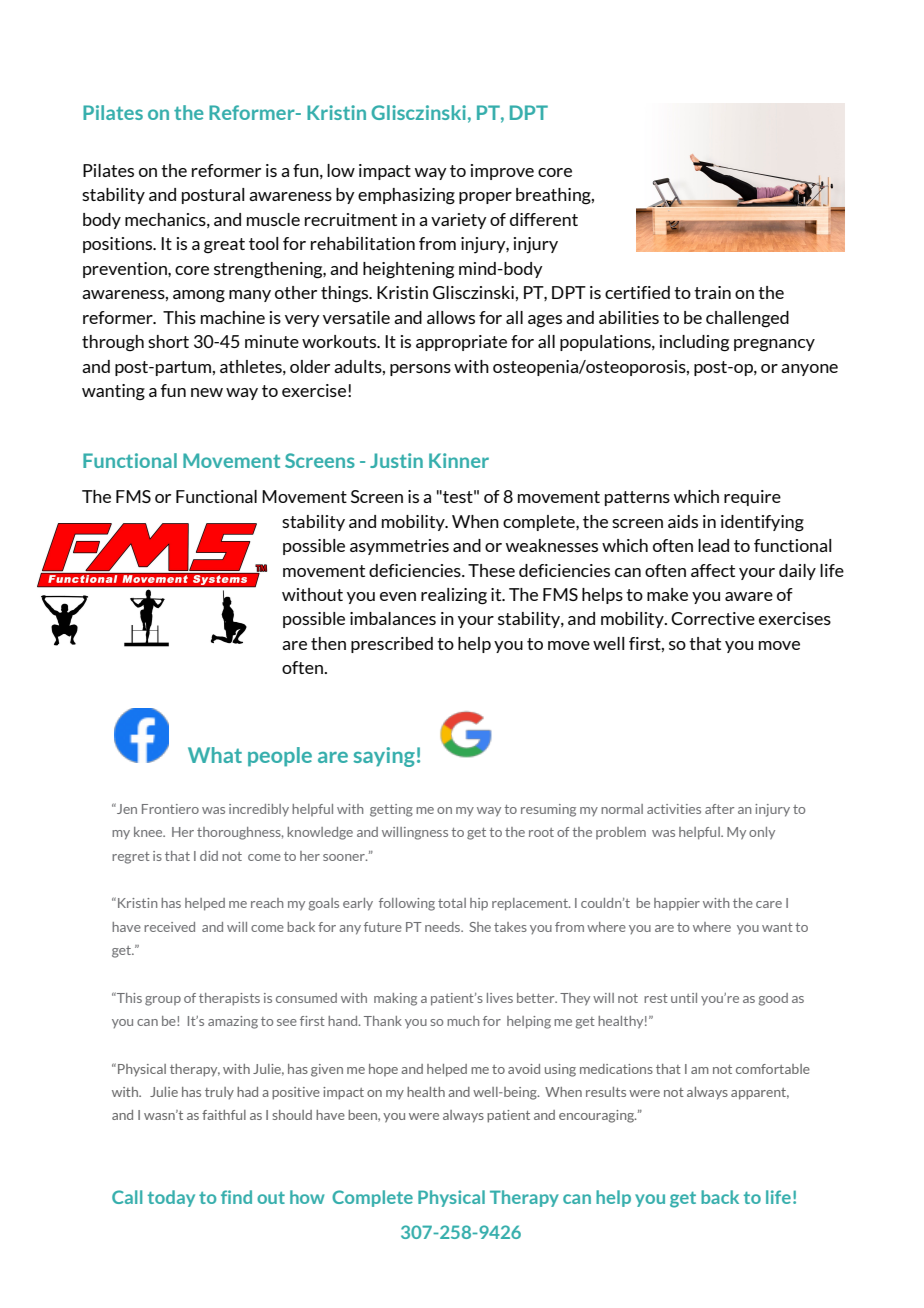 The height and width of the image is (1308, 924). Describe the element at coordinates (224, 246) in the image. I see `great` at that location.
